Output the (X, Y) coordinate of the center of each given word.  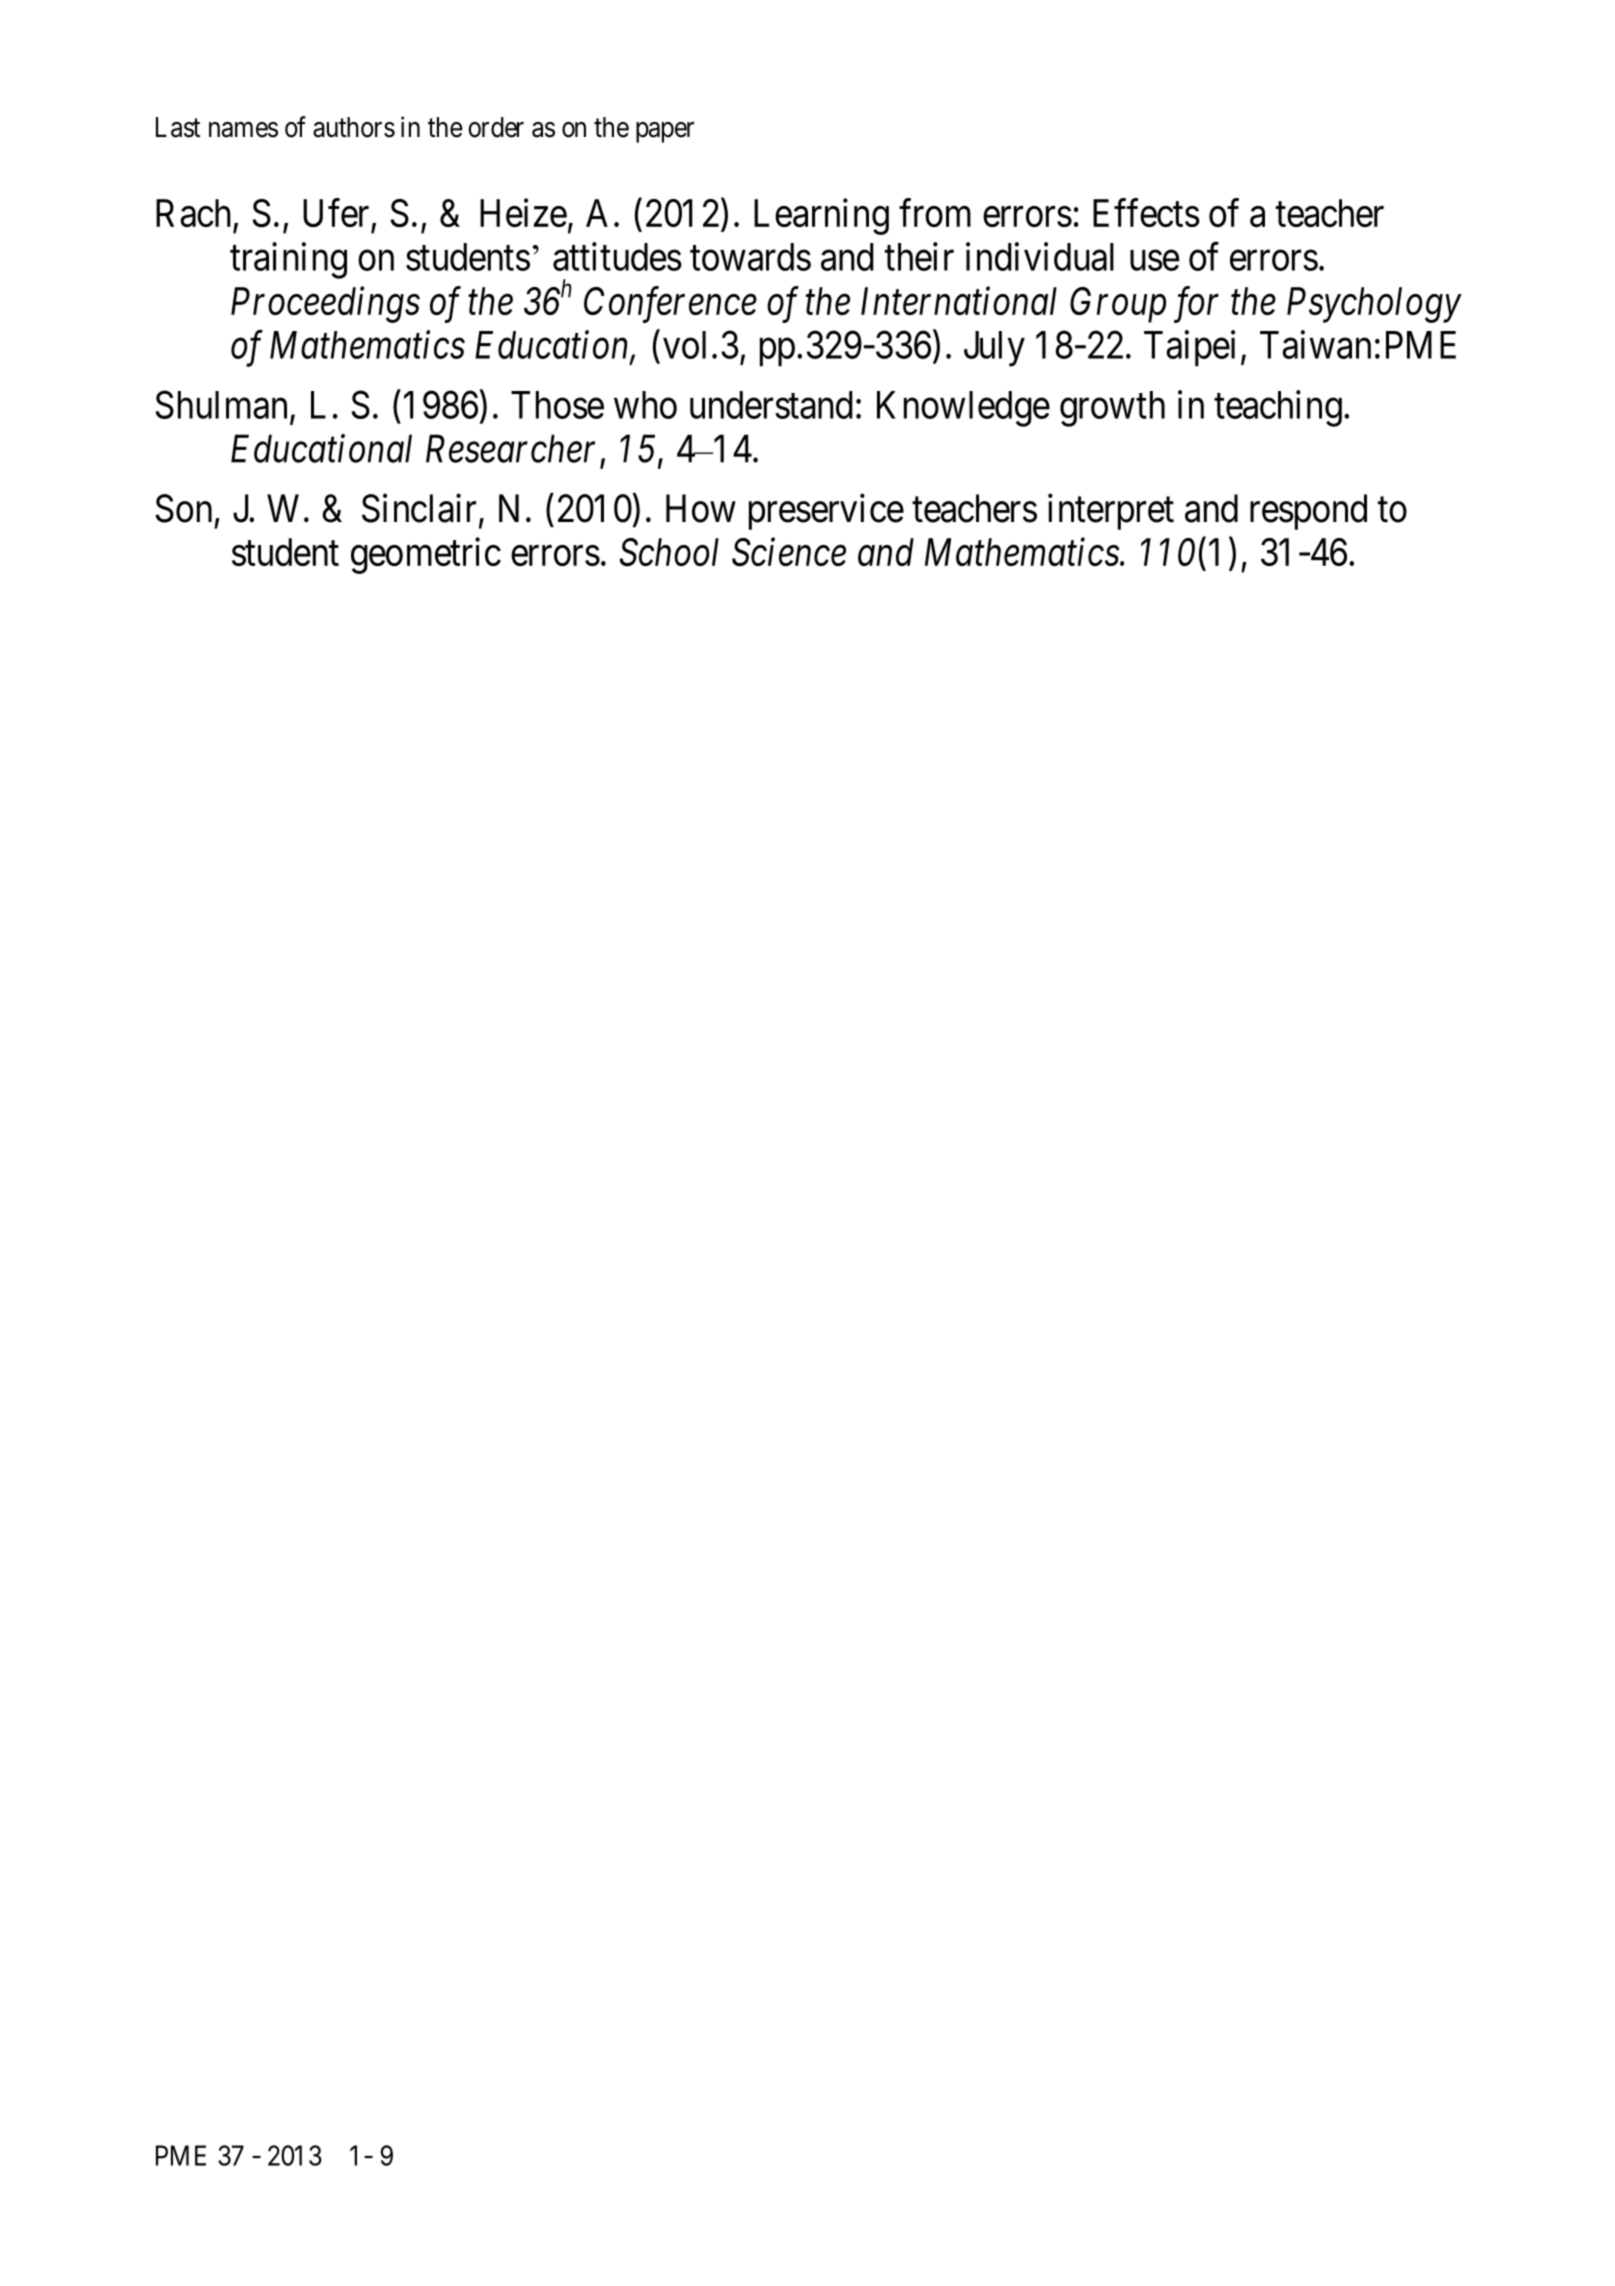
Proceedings (325, 305)
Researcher (510, 448)
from (935, 213)
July (994, 349)
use (1154, 261)
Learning (821, 217)
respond (1308, 512)
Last (178, 127)
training (288, 260)
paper (665, 132)
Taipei (1189, 348)
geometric (426, 555)
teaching (1278, 408)
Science (789, 552)
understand (771, 405)
